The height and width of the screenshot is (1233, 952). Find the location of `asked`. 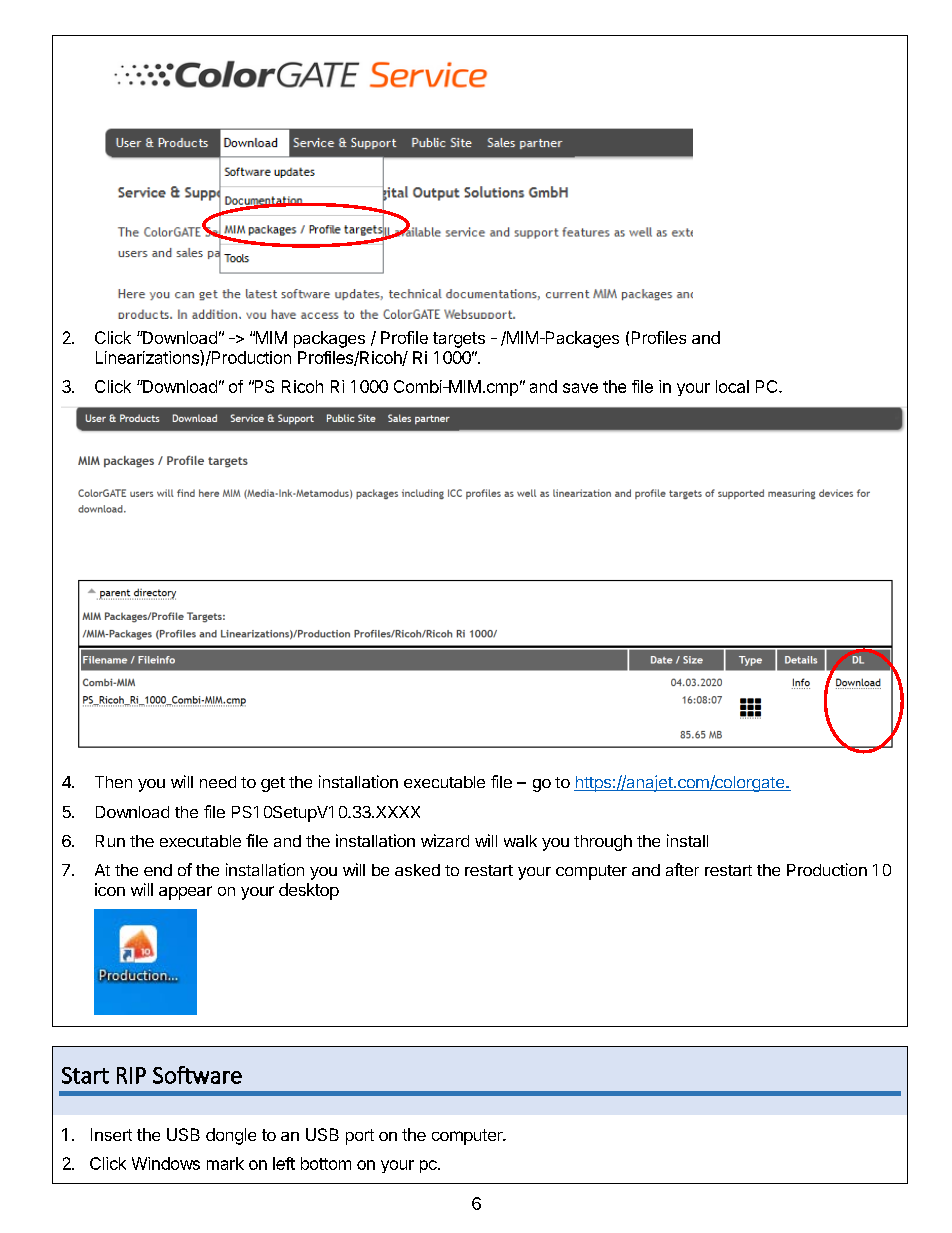

asked is located at coordinates (417, 870).
